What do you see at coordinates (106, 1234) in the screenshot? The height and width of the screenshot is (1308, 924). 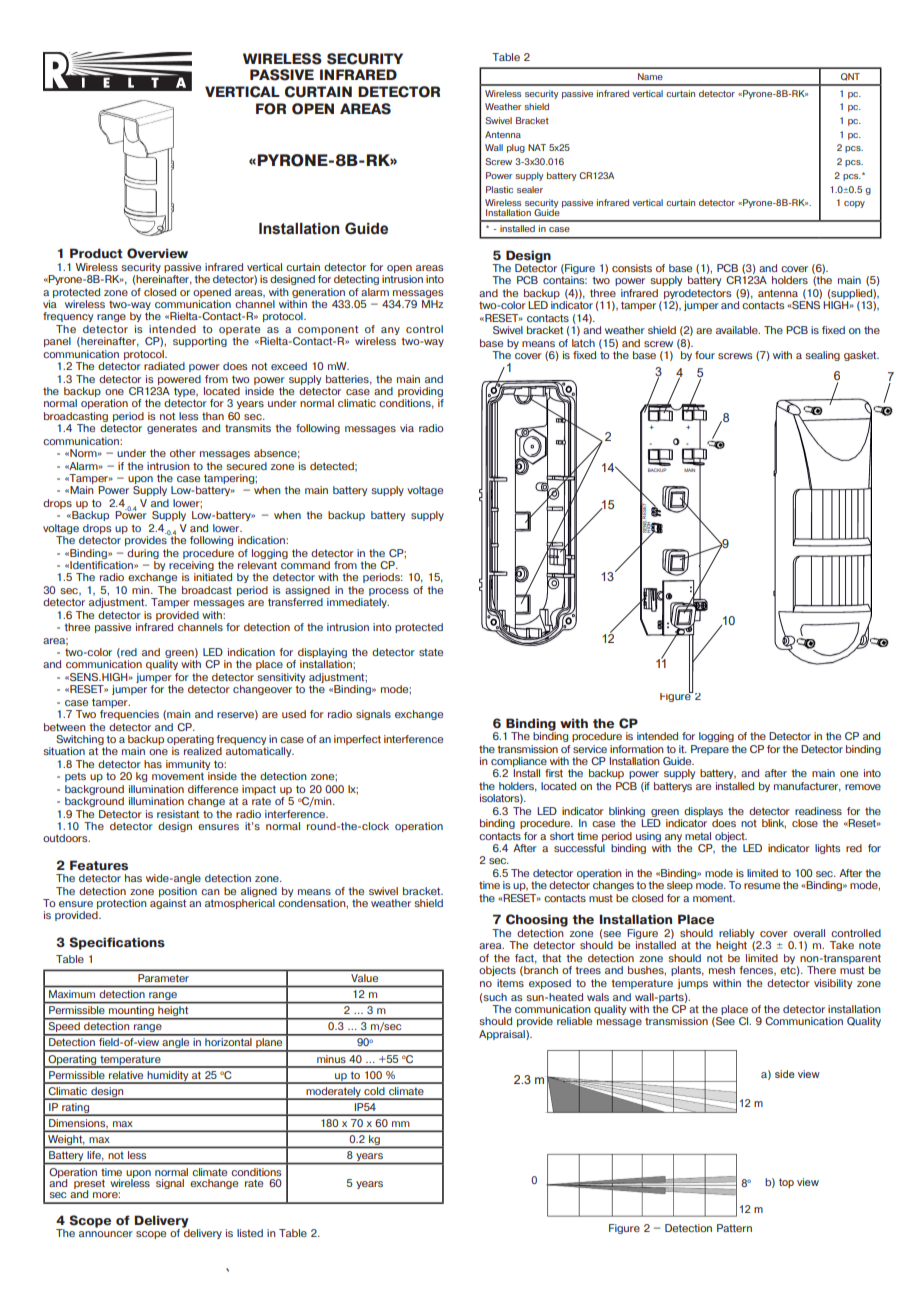 I see `announcer` at bounding box center [106, 1234].
